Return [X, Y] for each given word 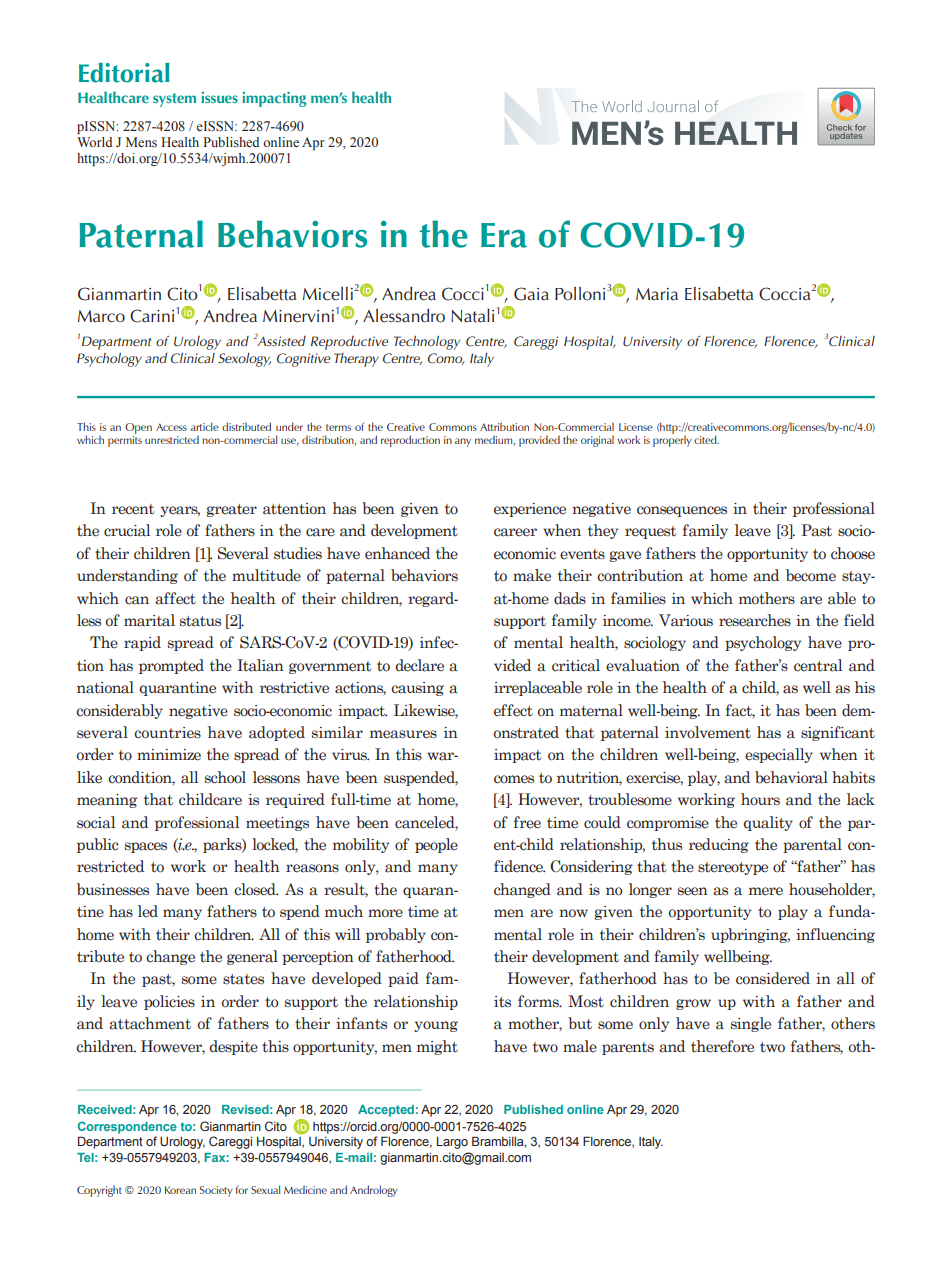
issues [220, 97]
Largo [452, 1143]
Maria [657, 294]
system [174, 100]
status [200, 621]
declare [419, 665]
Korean [180, 1190]
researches [755, 620]
